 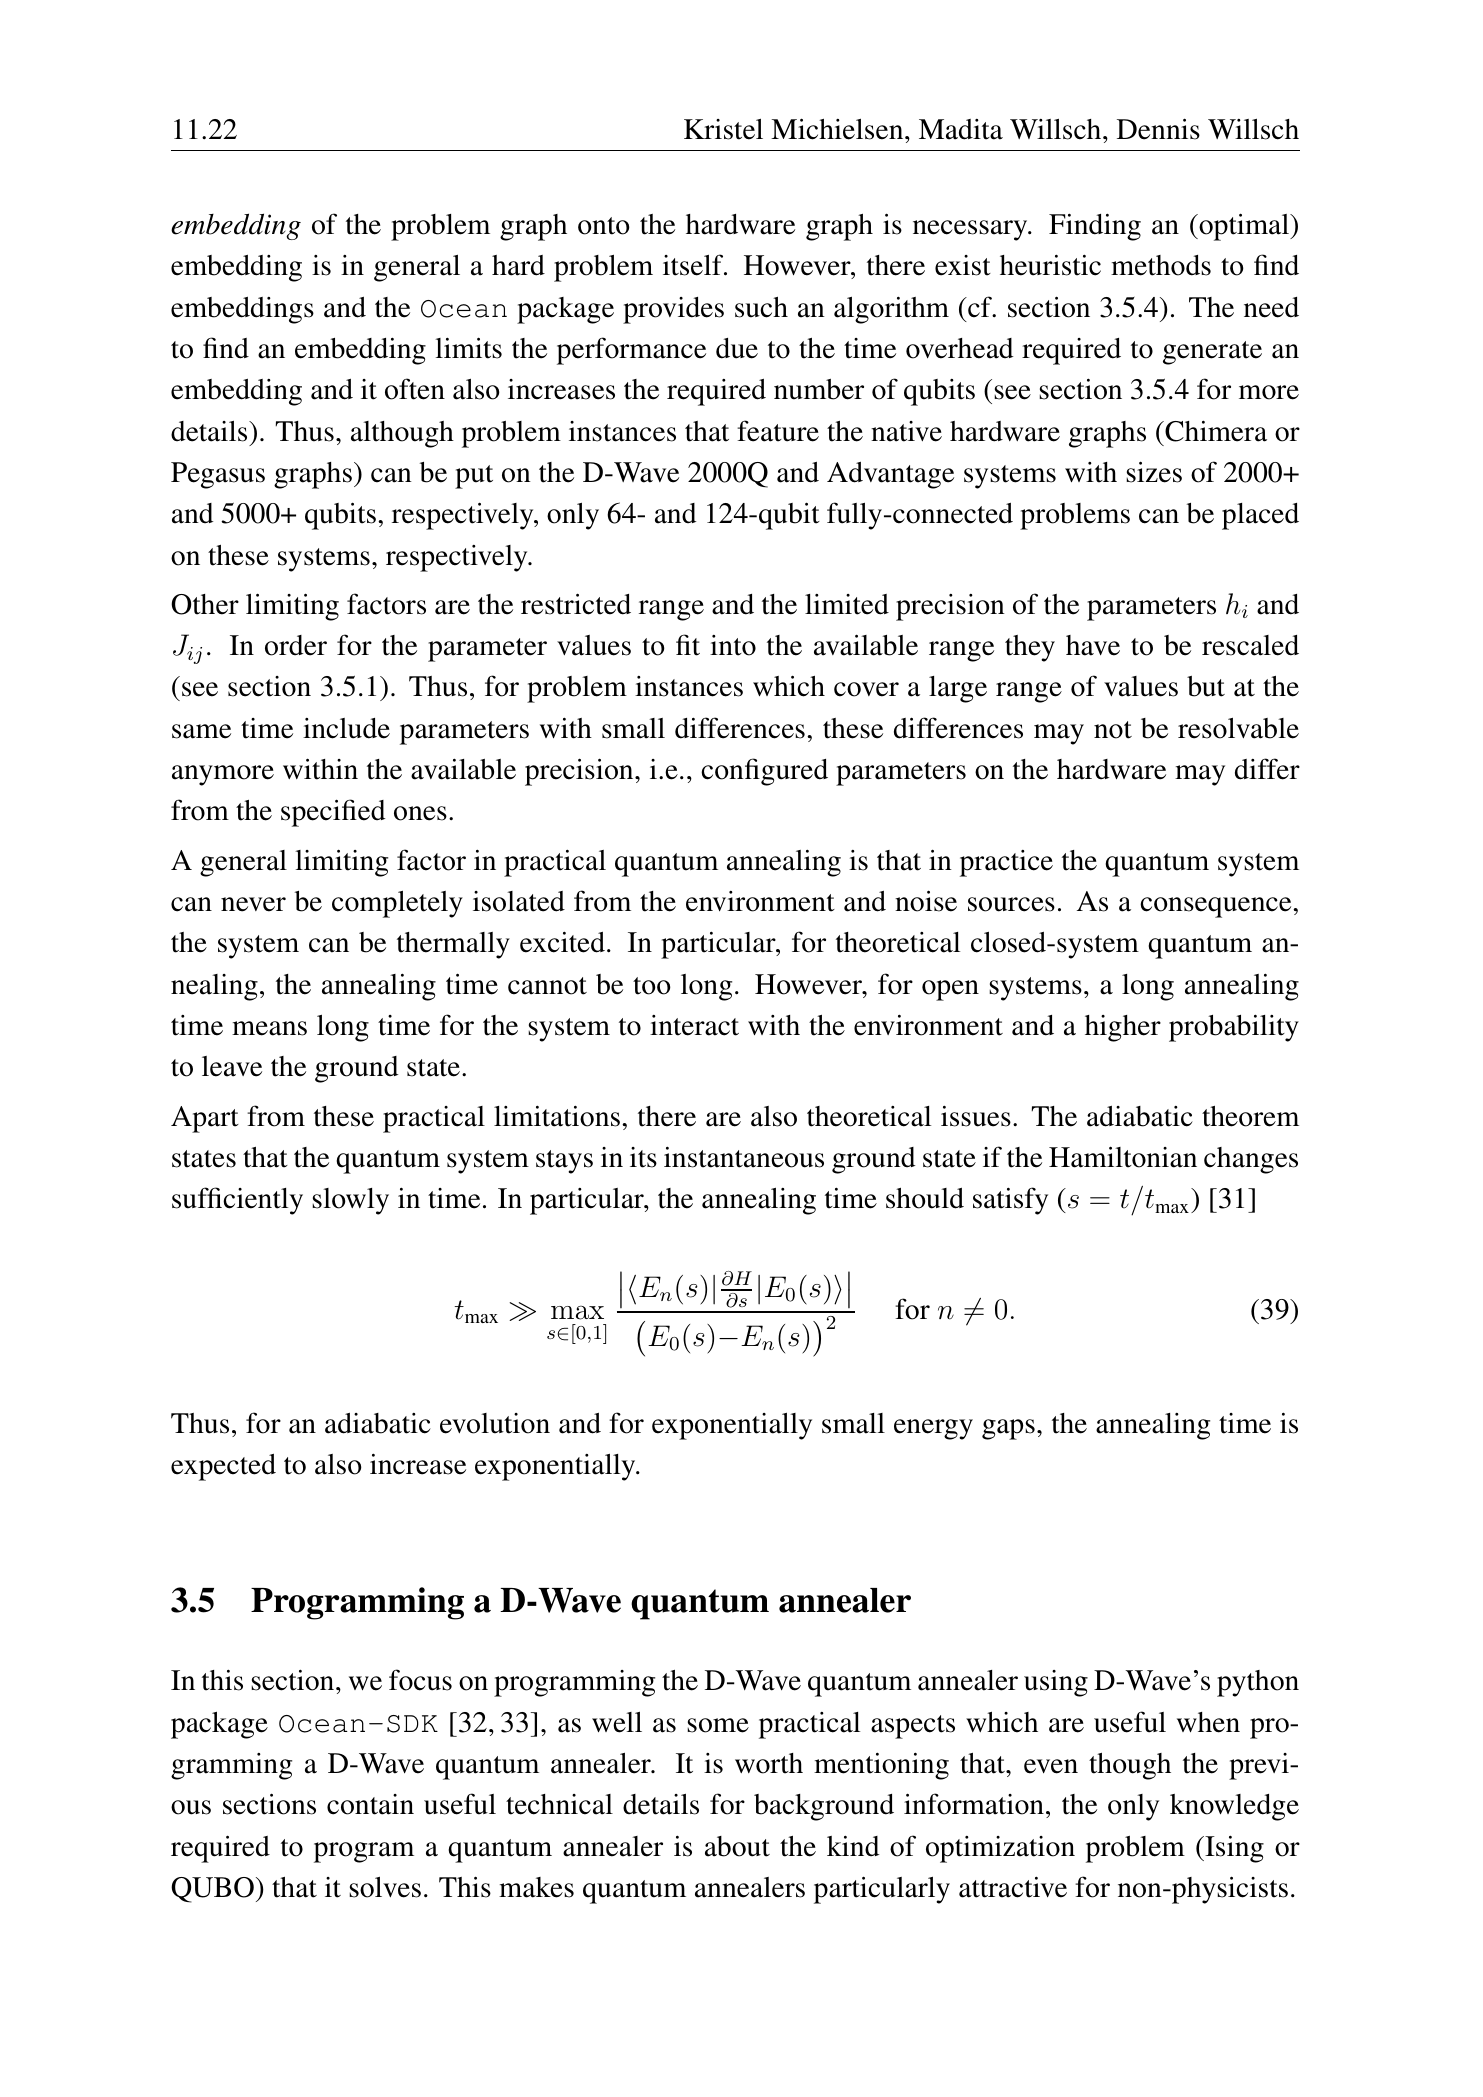 I want to click on limits, so click(x=468, y=348).
